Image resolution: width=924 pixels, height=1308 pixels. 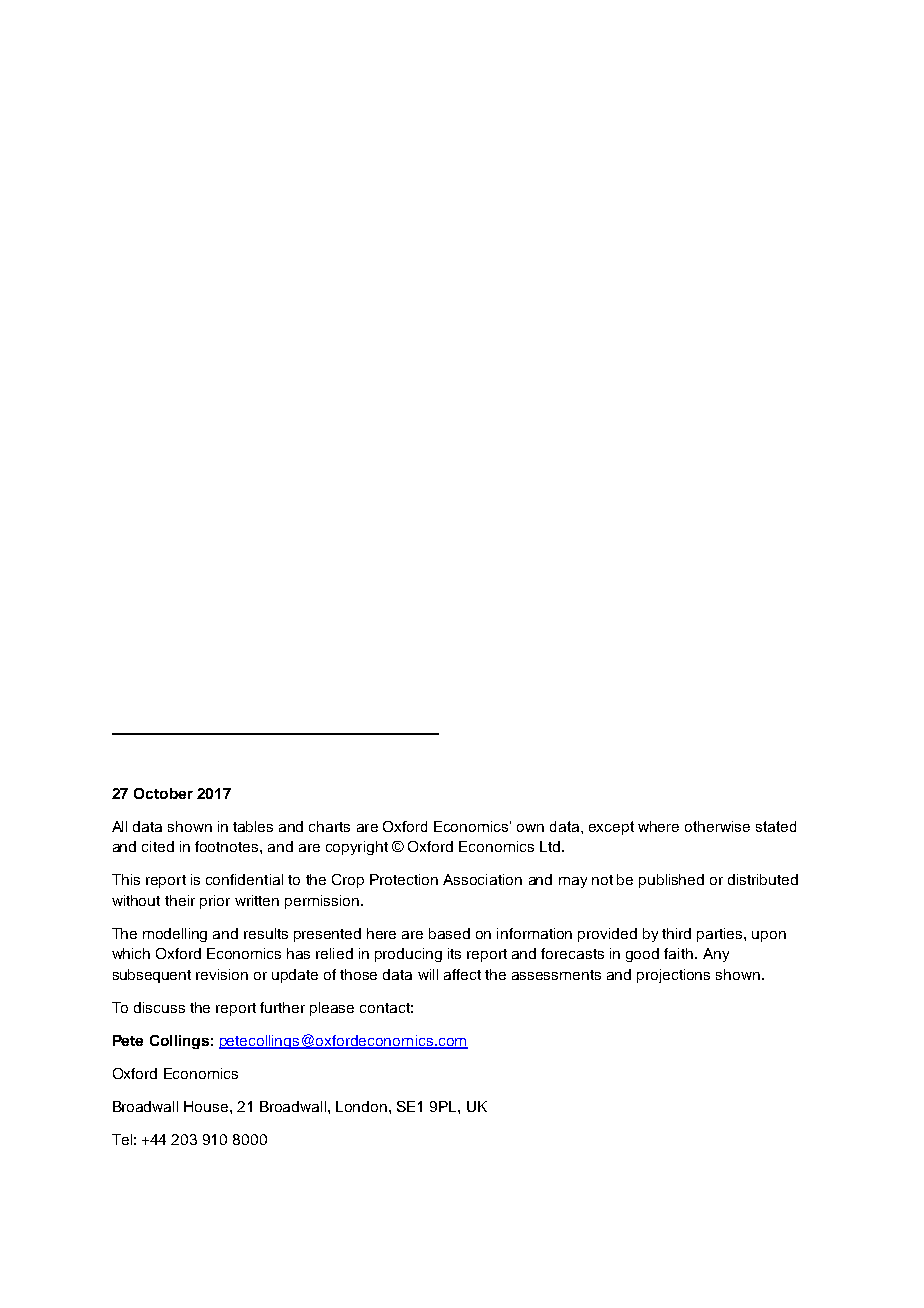 I want to click on House, so click(x=207, y=1106).
